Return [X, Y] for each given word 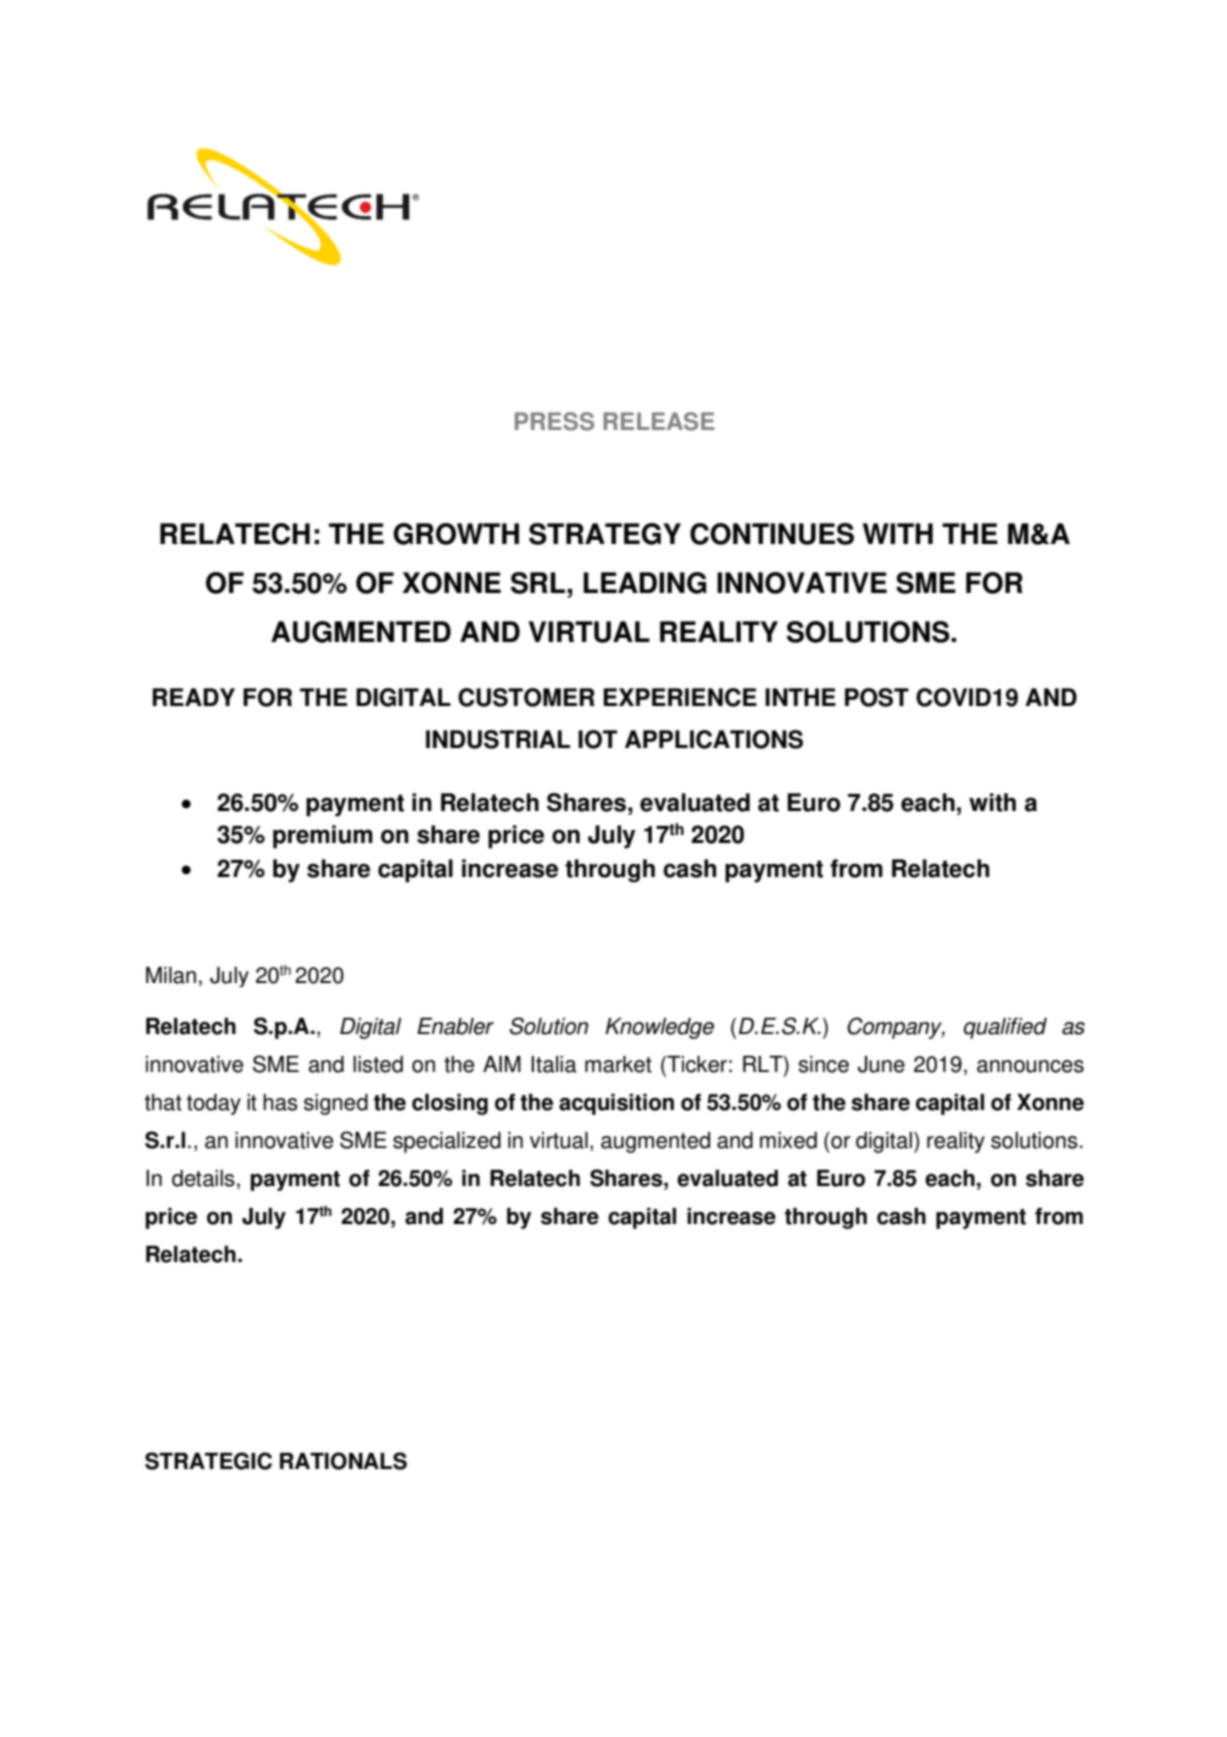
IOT [597, 739]
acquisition [616, 1104]
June [881, 1064]
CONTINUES [772, 534]
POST [877, 697]
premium [323, 837]
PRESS [554, 421]
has [280, 1102]
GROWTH [456, 534]
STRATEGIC [208, 1461]
